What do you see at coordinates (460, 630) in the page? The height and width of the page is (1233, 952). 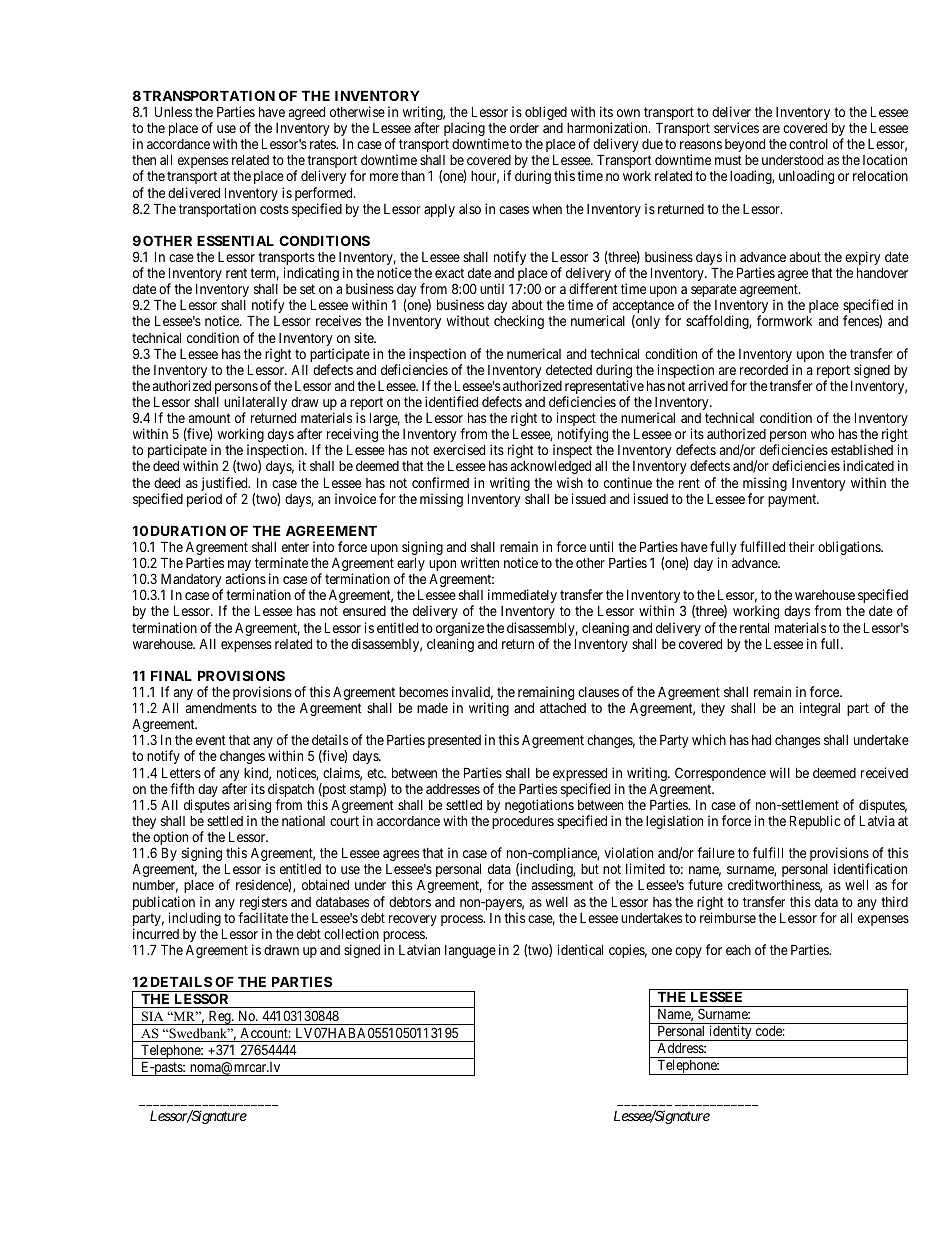 I see `organize` at bounding box center [460, 630].
